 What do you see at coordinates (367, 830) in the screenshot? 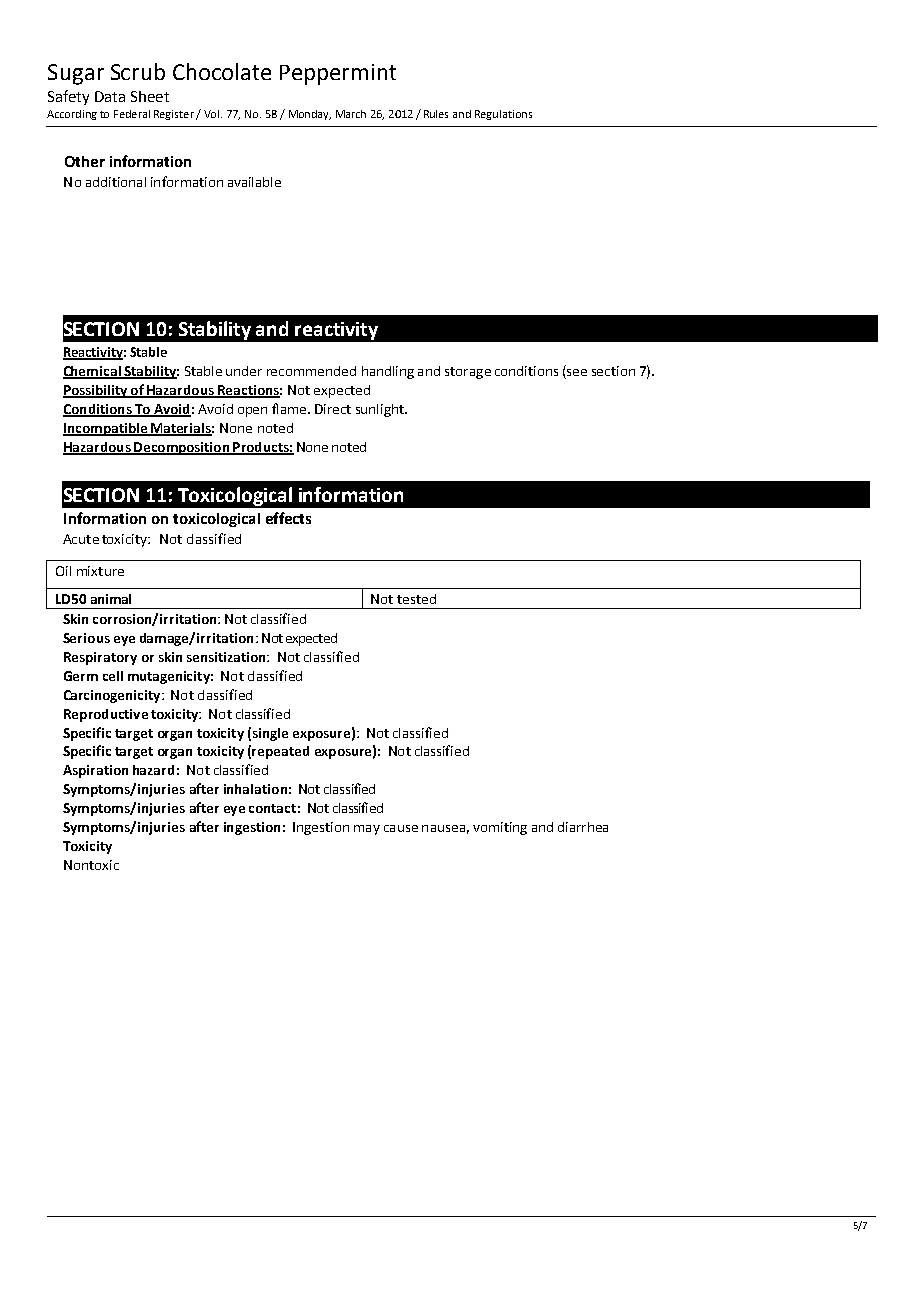
I see `may` at bounding box center [367, 830].
